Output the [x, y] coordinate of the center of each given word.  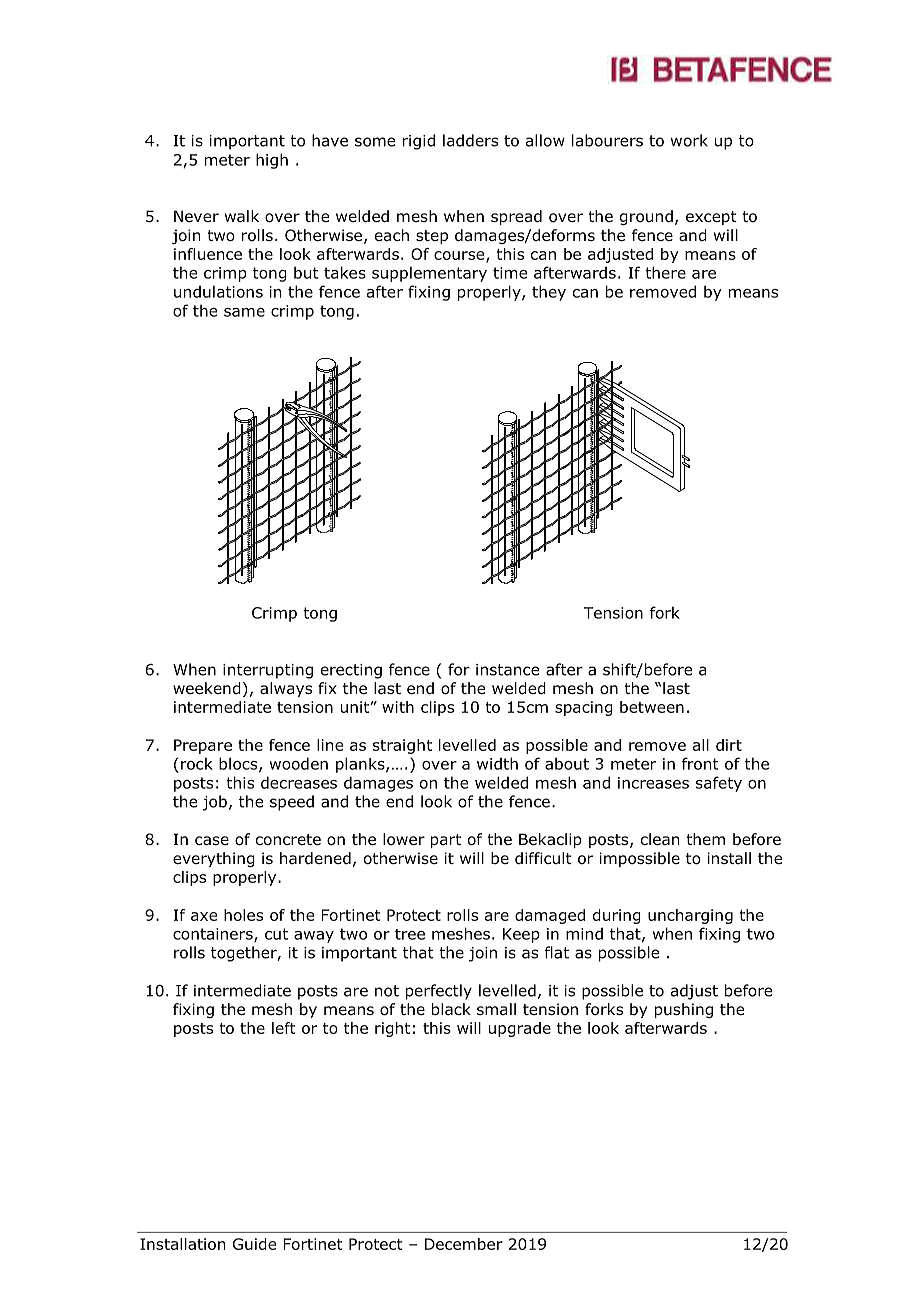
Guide [254, 1244]
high [272, 161]
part [446, 841]
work [689, 140]
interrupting [268, 671]
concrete [288, 840]
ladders [470, 140]
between [652, 707]
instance [507, 670]
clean [660, 839]
